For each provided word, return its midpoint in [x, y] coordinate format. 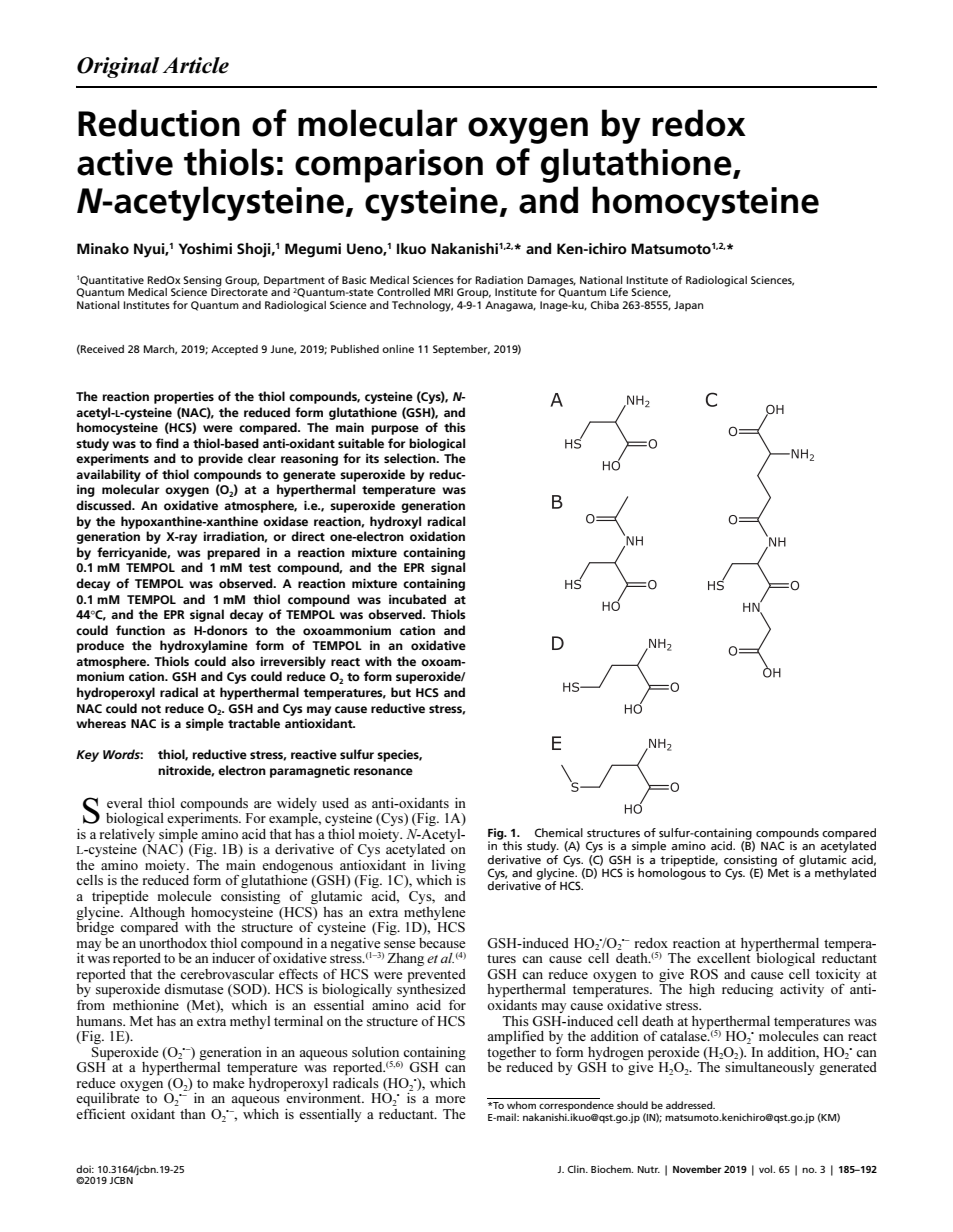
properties [184, 398]
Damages [552, 282]
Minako [103, 248]
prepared [233, 553]
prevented [437, 977]
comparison [389, 166]
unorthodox [173, 941]
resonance [383, 771]
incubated [417, 599]
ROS [704, 974]
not [151, 709]
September [461, 350]
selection [411, 458]
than [193, 1114]
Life [619, 291]
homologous [672, 873]
